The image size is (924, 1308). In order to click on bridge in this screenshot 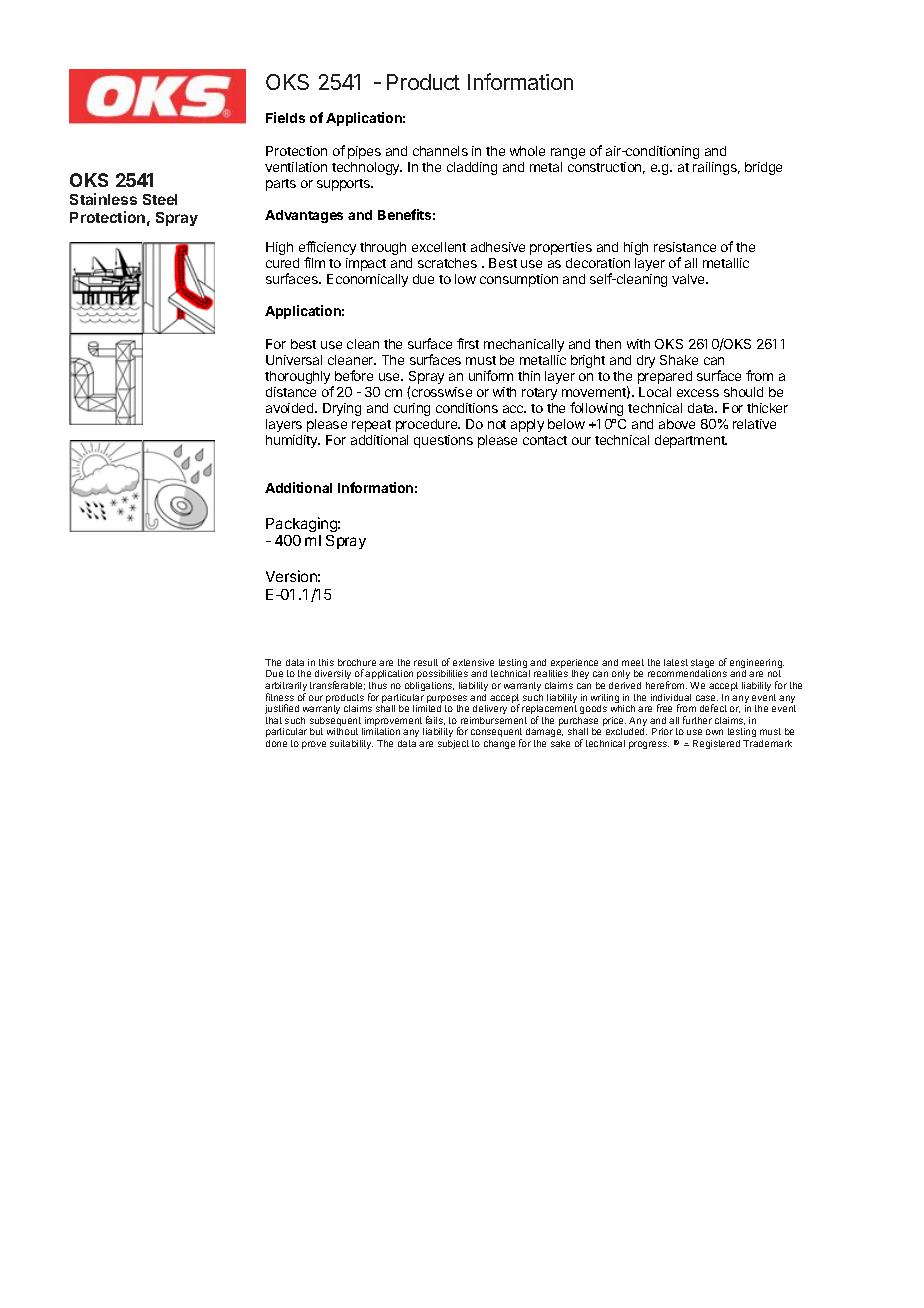, I will do `click(763, 168)`.
